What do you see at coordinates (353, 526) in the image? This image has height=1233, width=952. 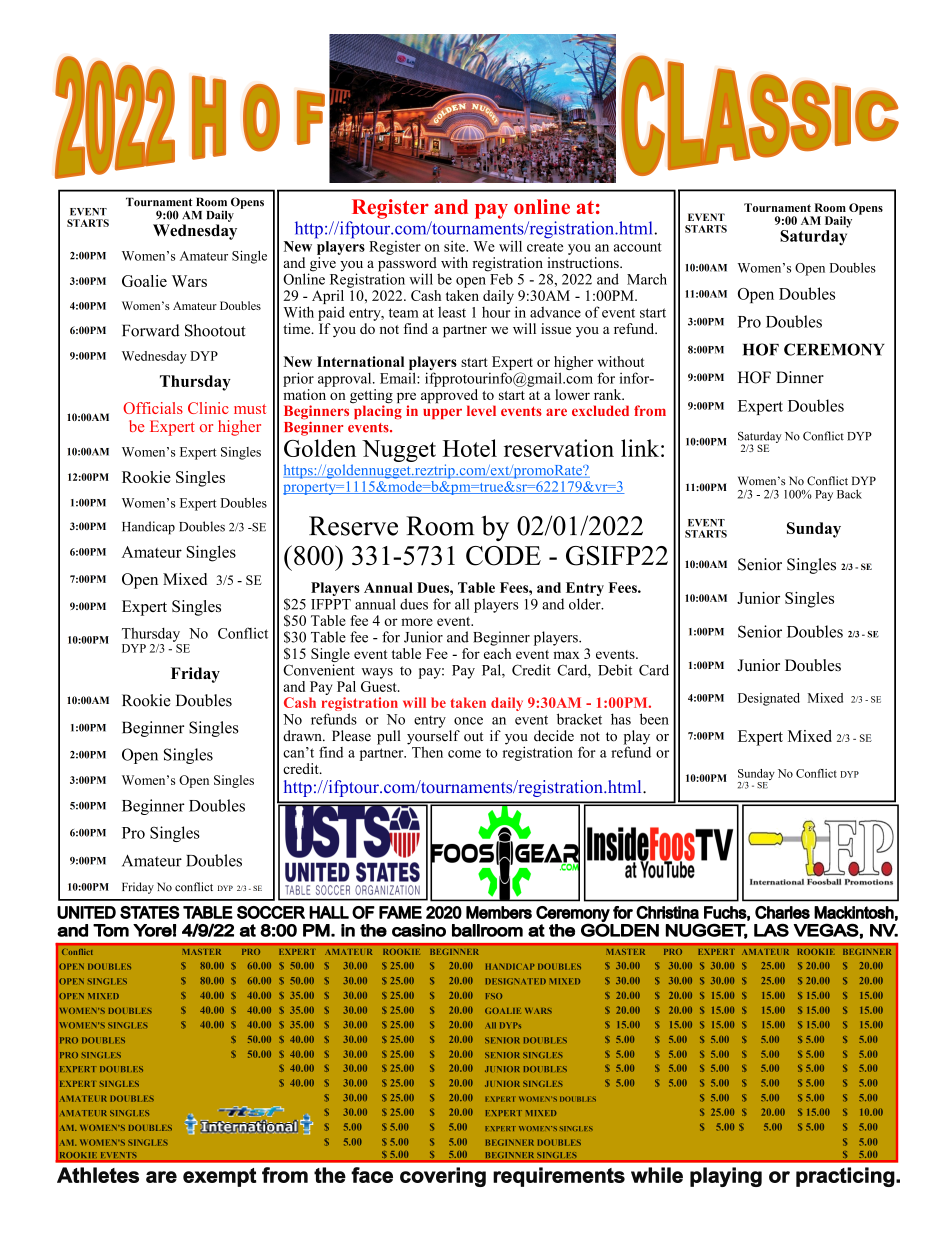 I see `Reserve` at bounding box center [353, 526].
